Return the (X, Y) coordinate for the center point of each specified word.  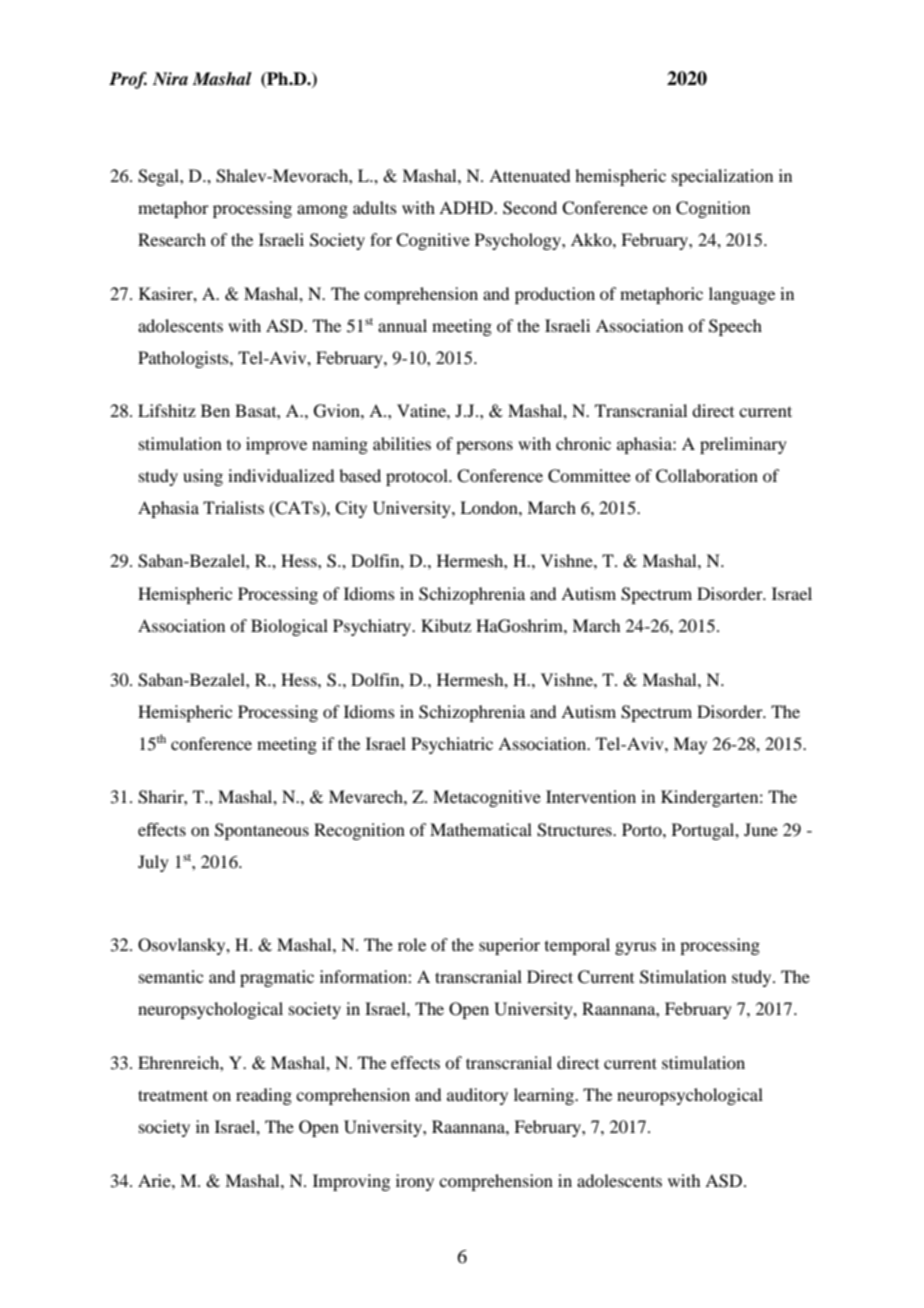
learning (545, 1096)
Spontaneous (262, 831)
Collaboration (707, 476)
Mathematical (481, 829)
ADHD (467, 207)
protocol (418, 477)
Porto (643, 829)
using (203, 477)
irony (415, 1182)
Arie (155, 1180)
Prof (128, 80)
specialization (722, 177)
